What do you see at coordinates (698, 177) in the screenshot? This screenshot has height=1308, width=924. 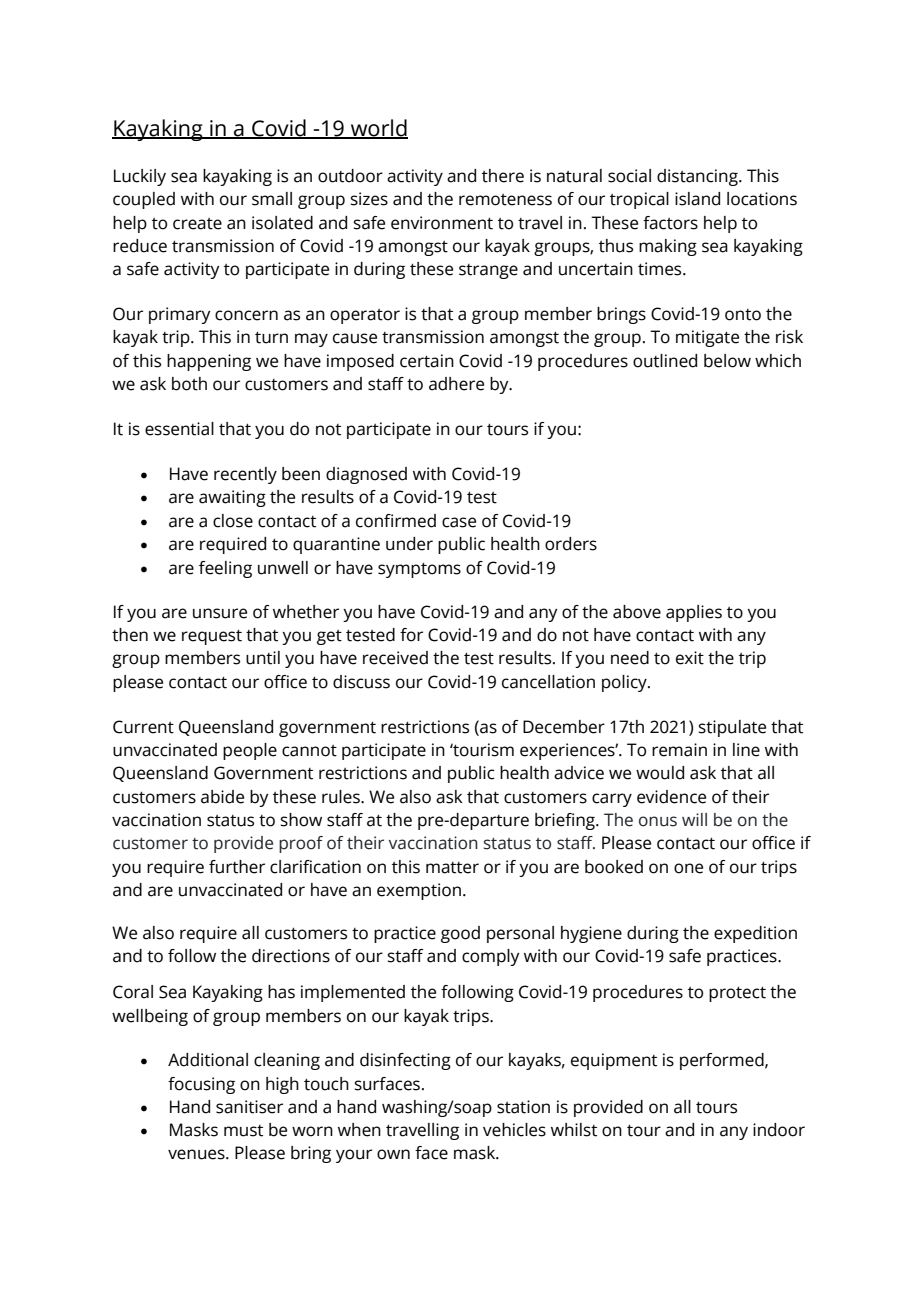 I see `distancing` at bounding box center [698, 177].
